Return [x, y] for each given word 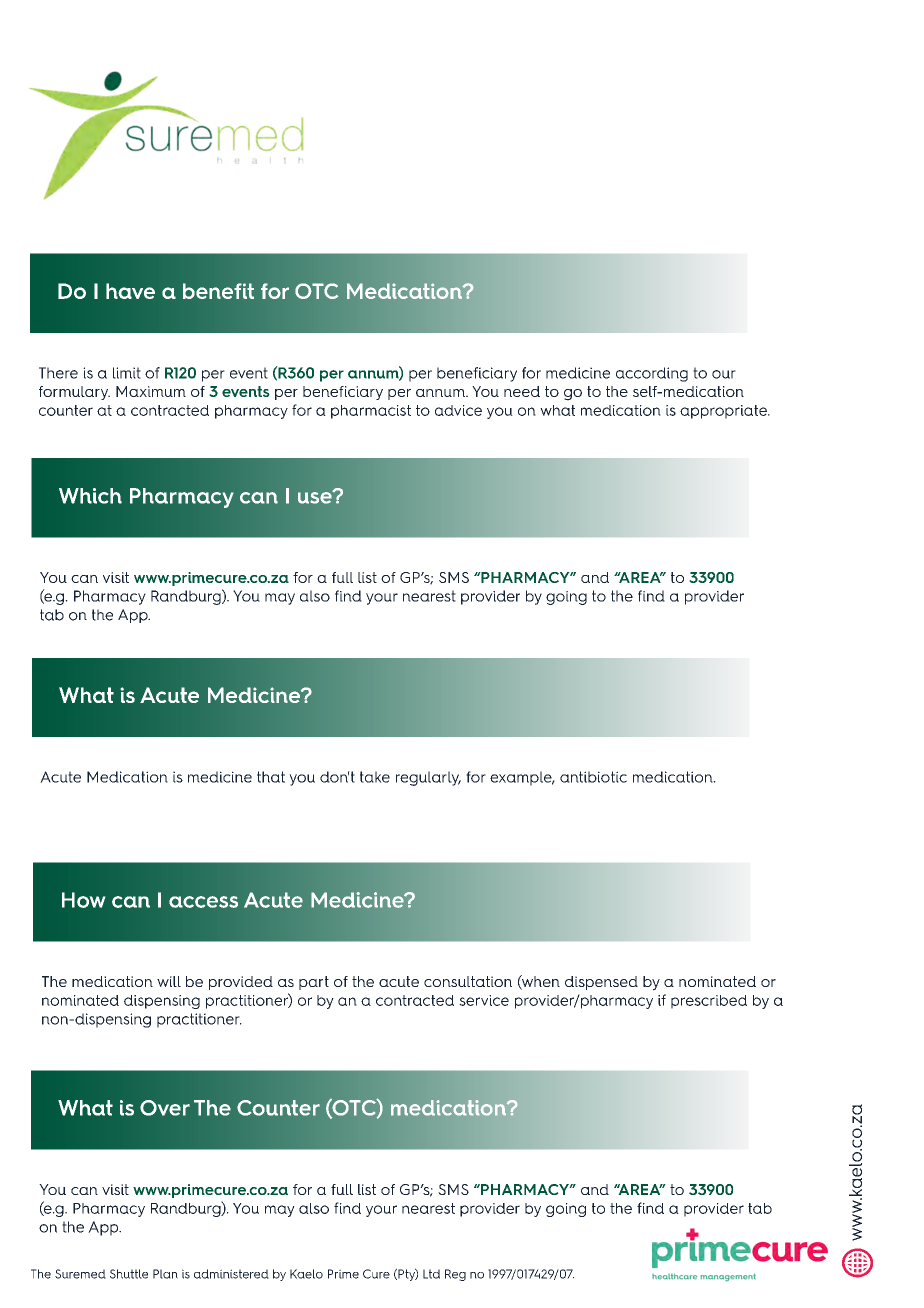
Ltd [431, 1274]
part [314, 983]
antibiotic [593, 777]
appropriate [724, 412]
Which [90, 496]
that [271, 777]
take [375, 777]
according [652, 374]
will [169, 981]
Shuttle [129, 1274]
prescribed [709, 1002]
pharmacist [371, 412]
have [130, 291]
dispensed [601, 983]
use [316, 497]
